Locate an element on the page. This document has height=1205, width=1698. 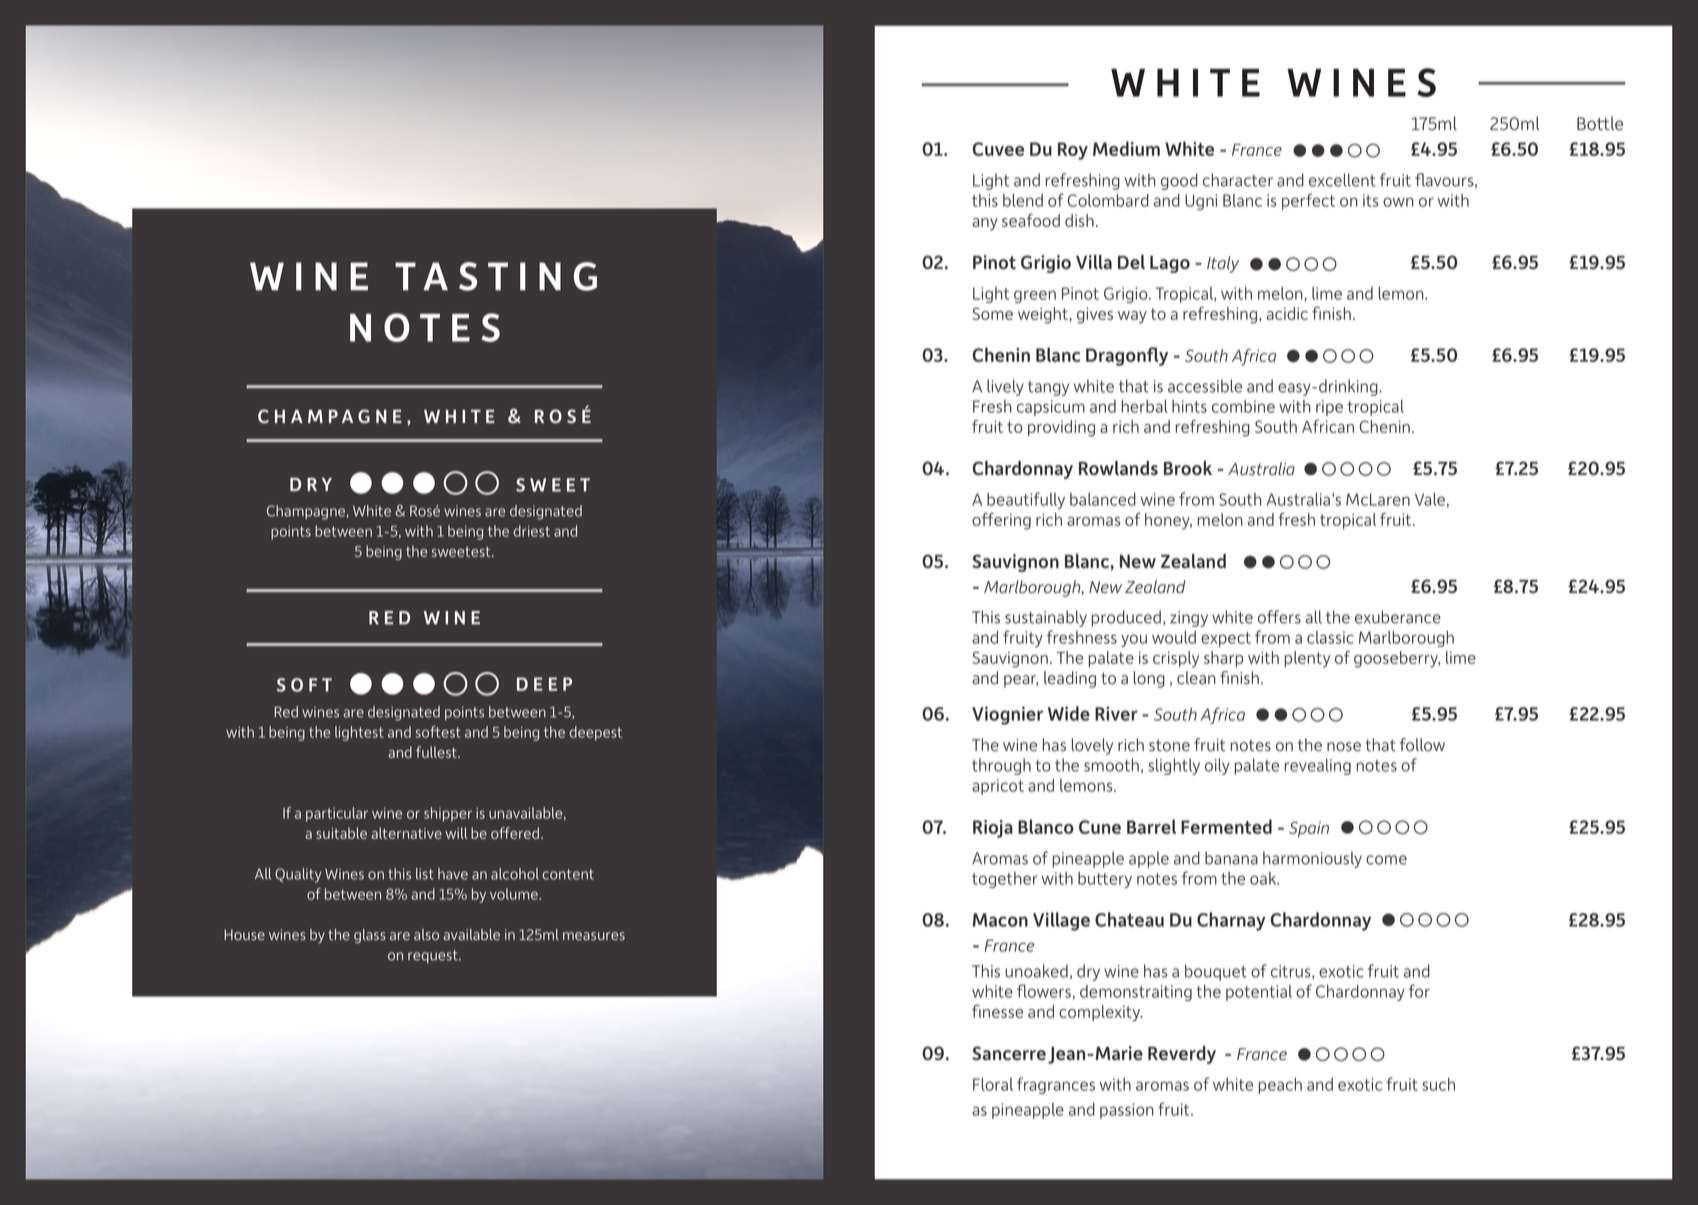
Floral is located at coordinates (993, 1084).
